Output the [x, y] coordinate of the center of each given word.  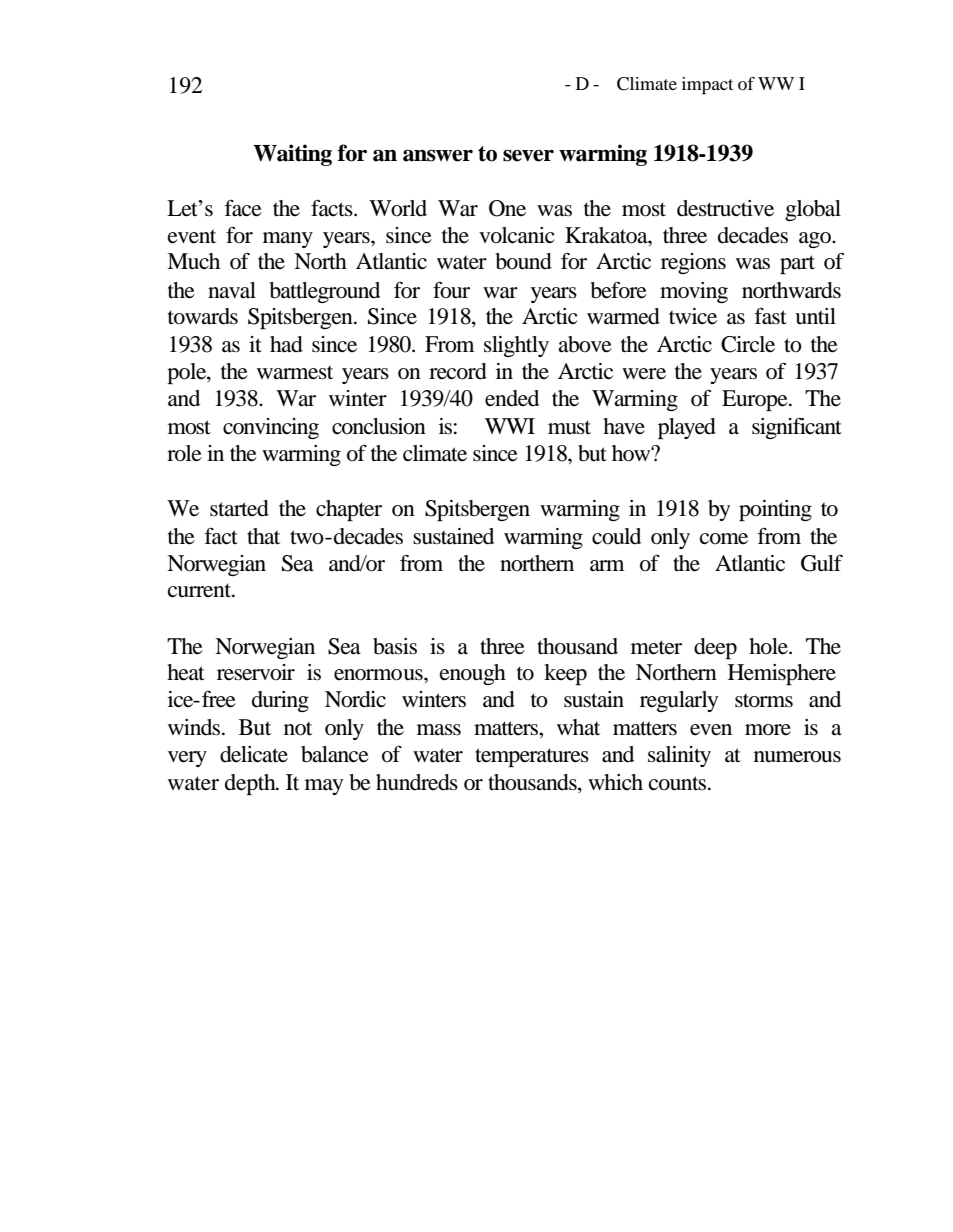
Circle [748, 344]
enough [473, 674]
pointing [775, 510]
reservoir [256, 672]
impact [707, 86]
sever [528, 155]
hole [769, 646]
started [239, 508]
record [458, 371]
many [288, 240]
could [616, 536]
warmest [295, 372]
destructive [725, 208]
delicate [254, 754]
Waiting [292, 155]
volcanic [517, 235]
